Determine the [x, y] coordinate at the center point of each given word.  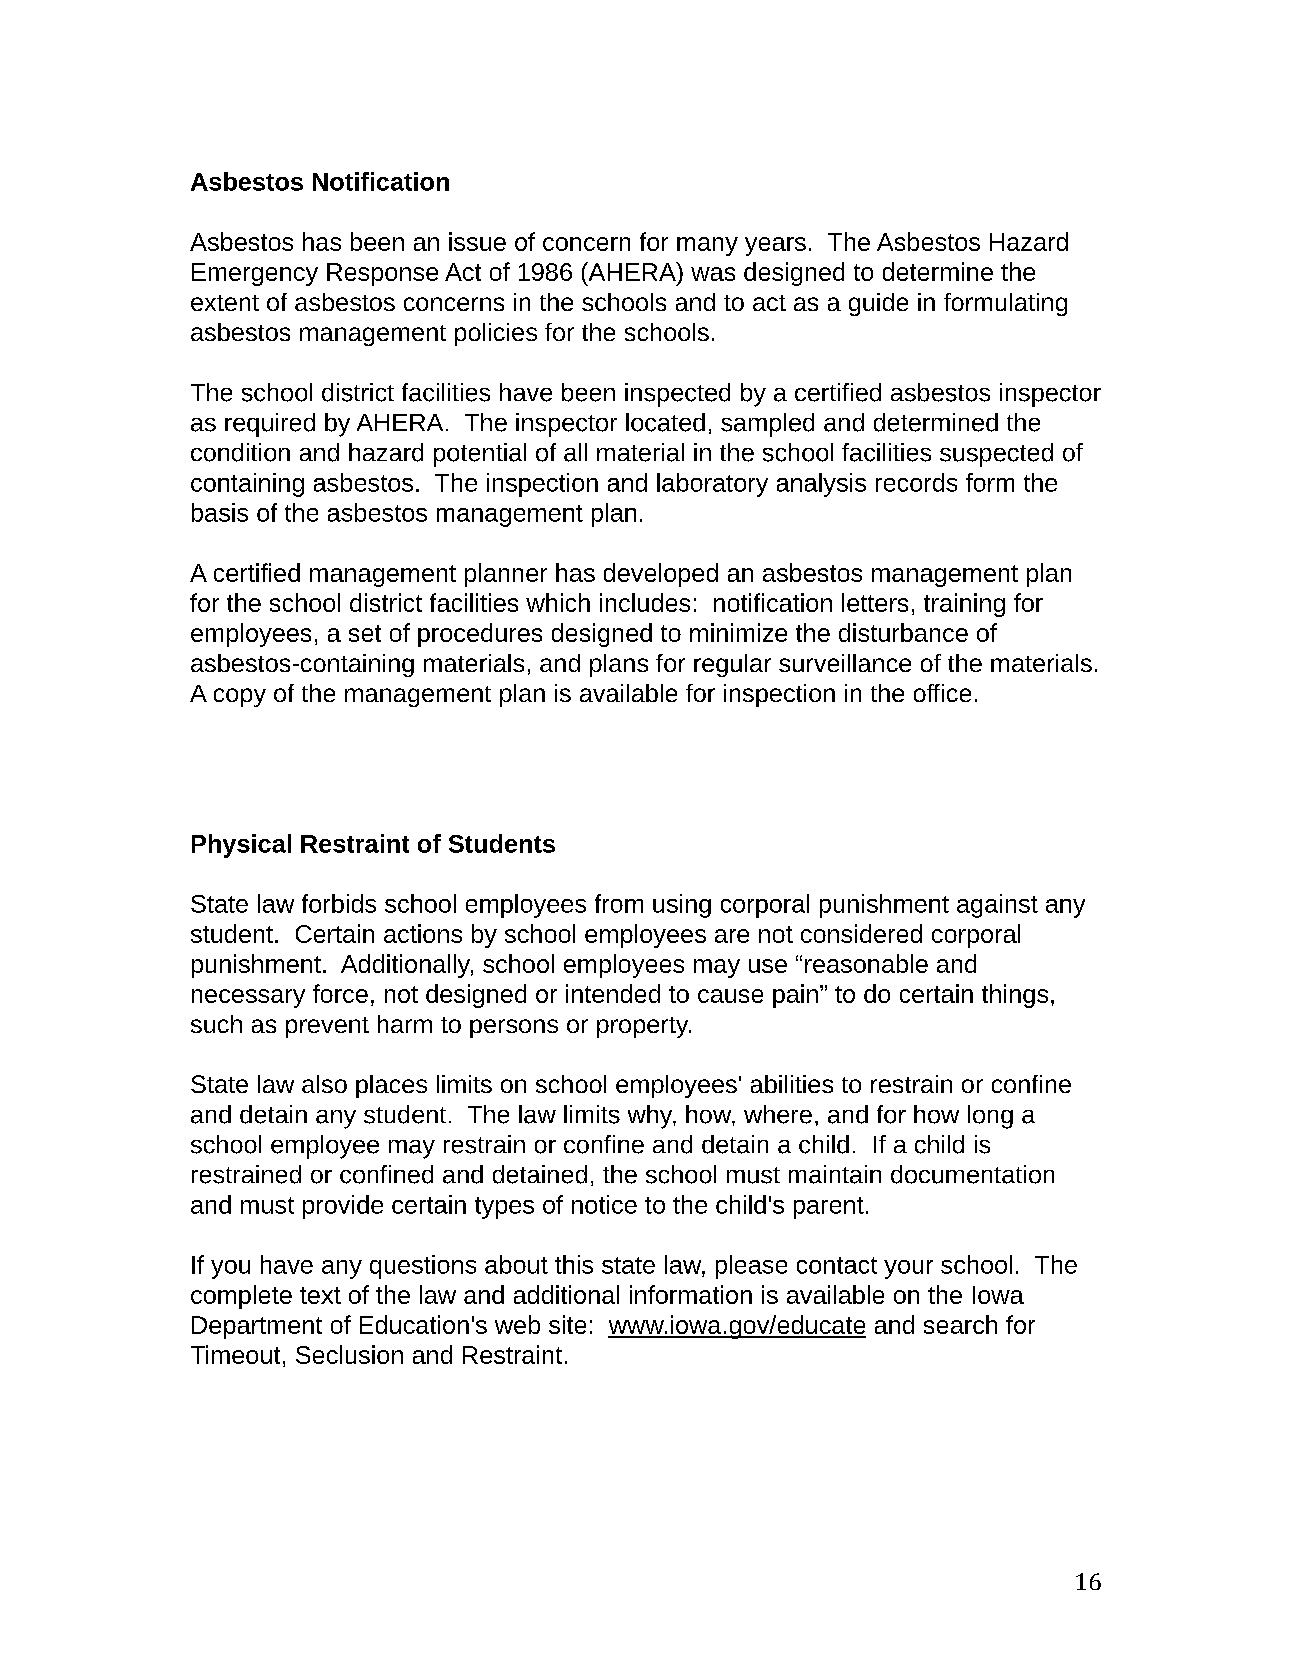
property [644, 1027]
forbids [339, 903]
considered [861, 933]
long [990, 1117]
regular [732, 665]
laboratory [712, 485]
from [619, 903]
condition [240, 452]
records [916, 482]
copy [240, 697]
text [320, 1295]
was [713, 274]
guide [878, 304]
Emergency [255, 274]
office [942, 693]
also [324, 1084]
